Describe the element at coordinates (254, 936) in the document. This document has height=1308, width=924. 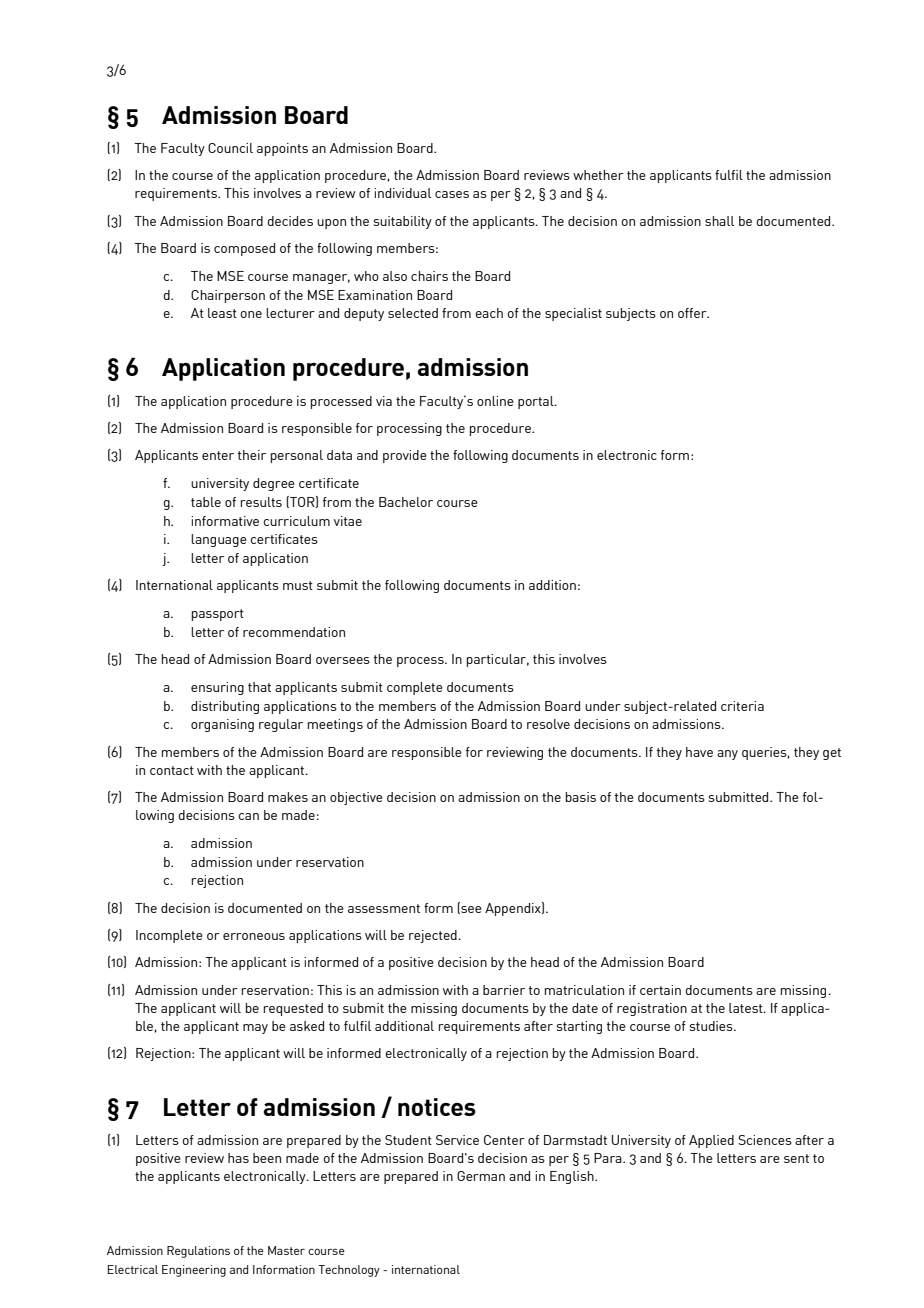
I see `erroneous` at that location.
